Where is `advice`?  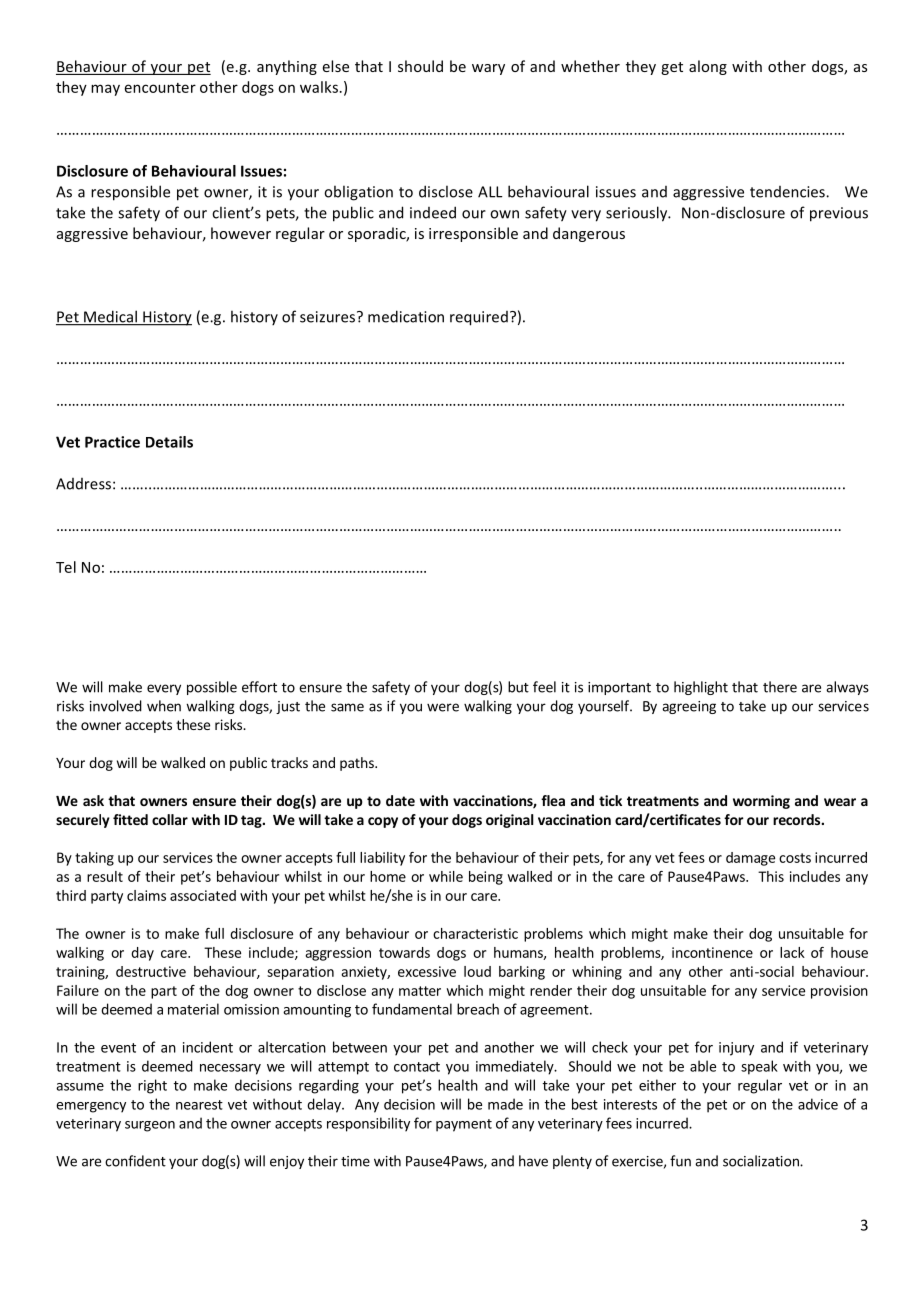 advice is located at coordinates (818, 1104).
